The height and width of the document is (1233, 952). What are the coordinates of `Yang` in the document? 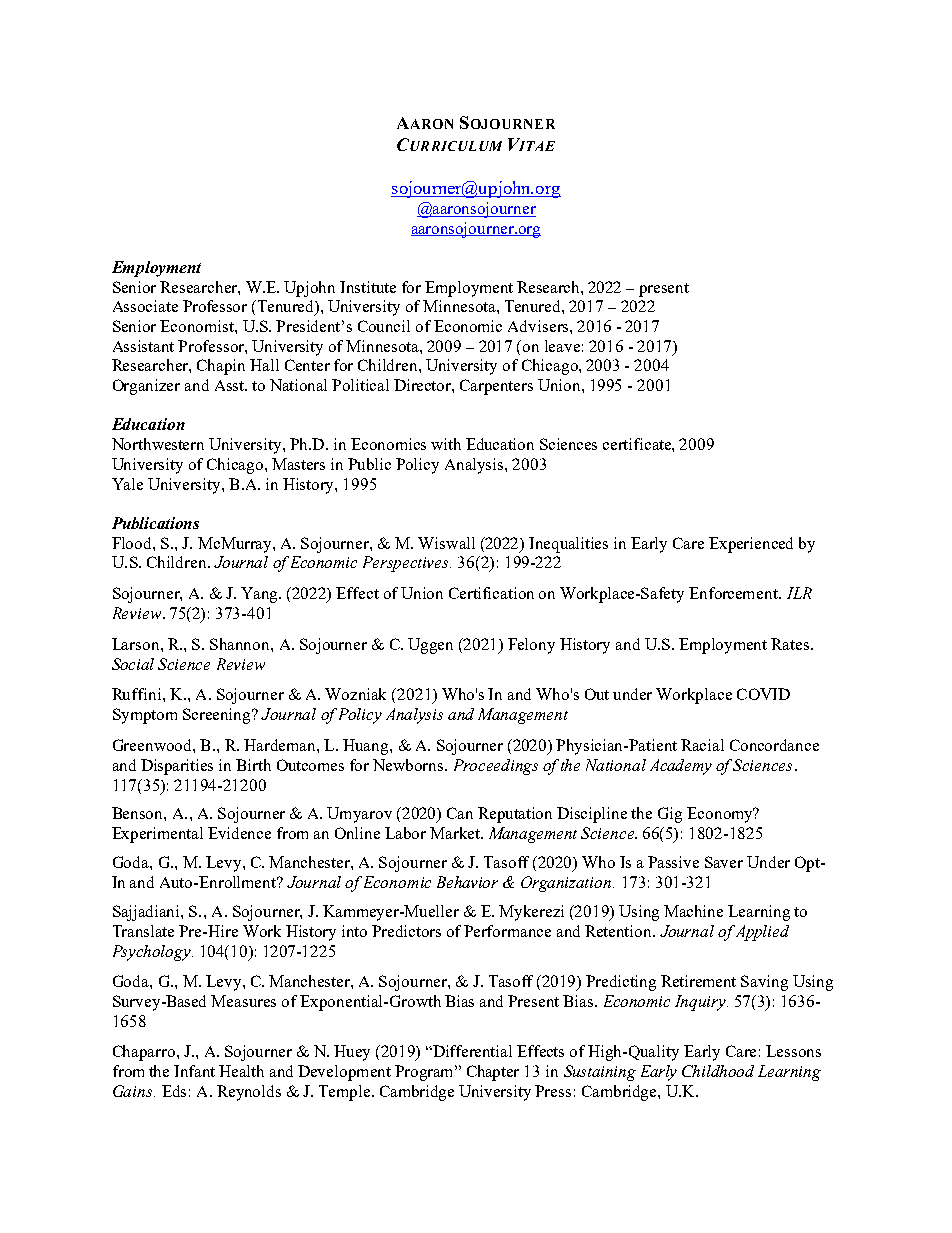 It's located at (261, 595).
